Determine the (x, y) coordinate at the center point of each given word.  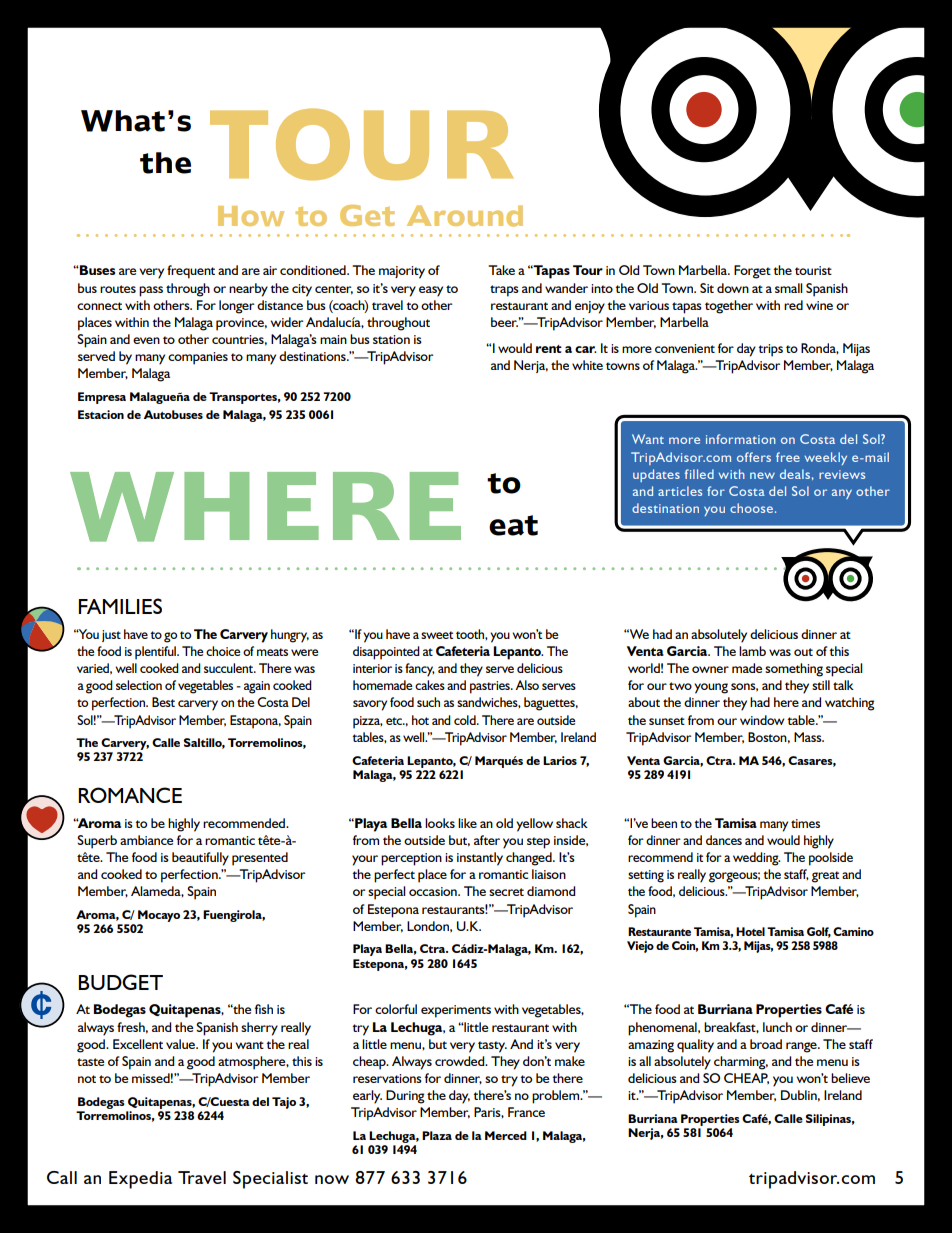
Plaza (437, 1135)
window (762, 720)
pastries (491, 687)
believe (850, 1078)
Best (163, 702)
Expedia (140, 1180)
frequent (191, 272)
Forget (752, 272)
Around (465, 216)
